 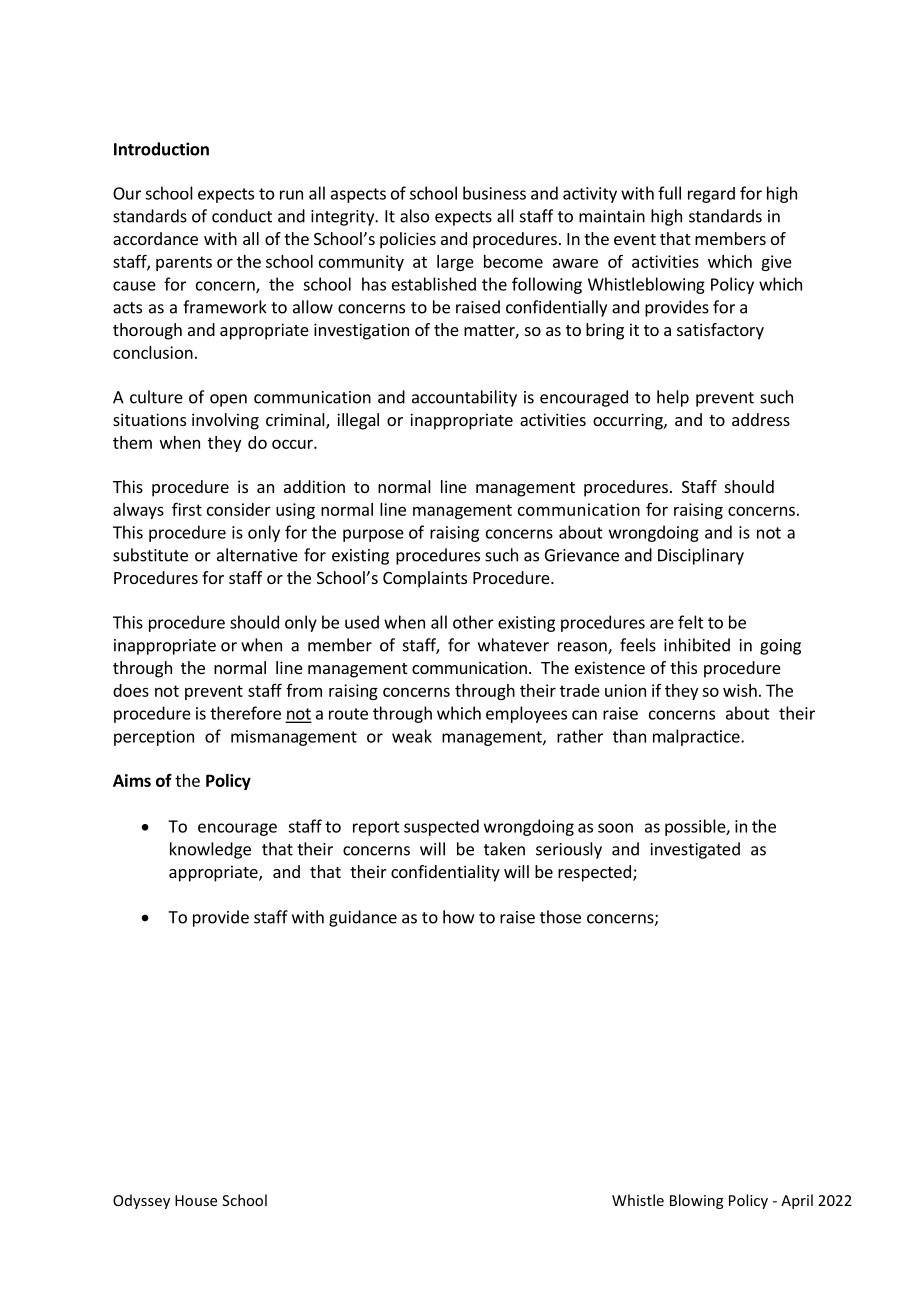 I want to click on whatever, so click(x=513, y=645).
